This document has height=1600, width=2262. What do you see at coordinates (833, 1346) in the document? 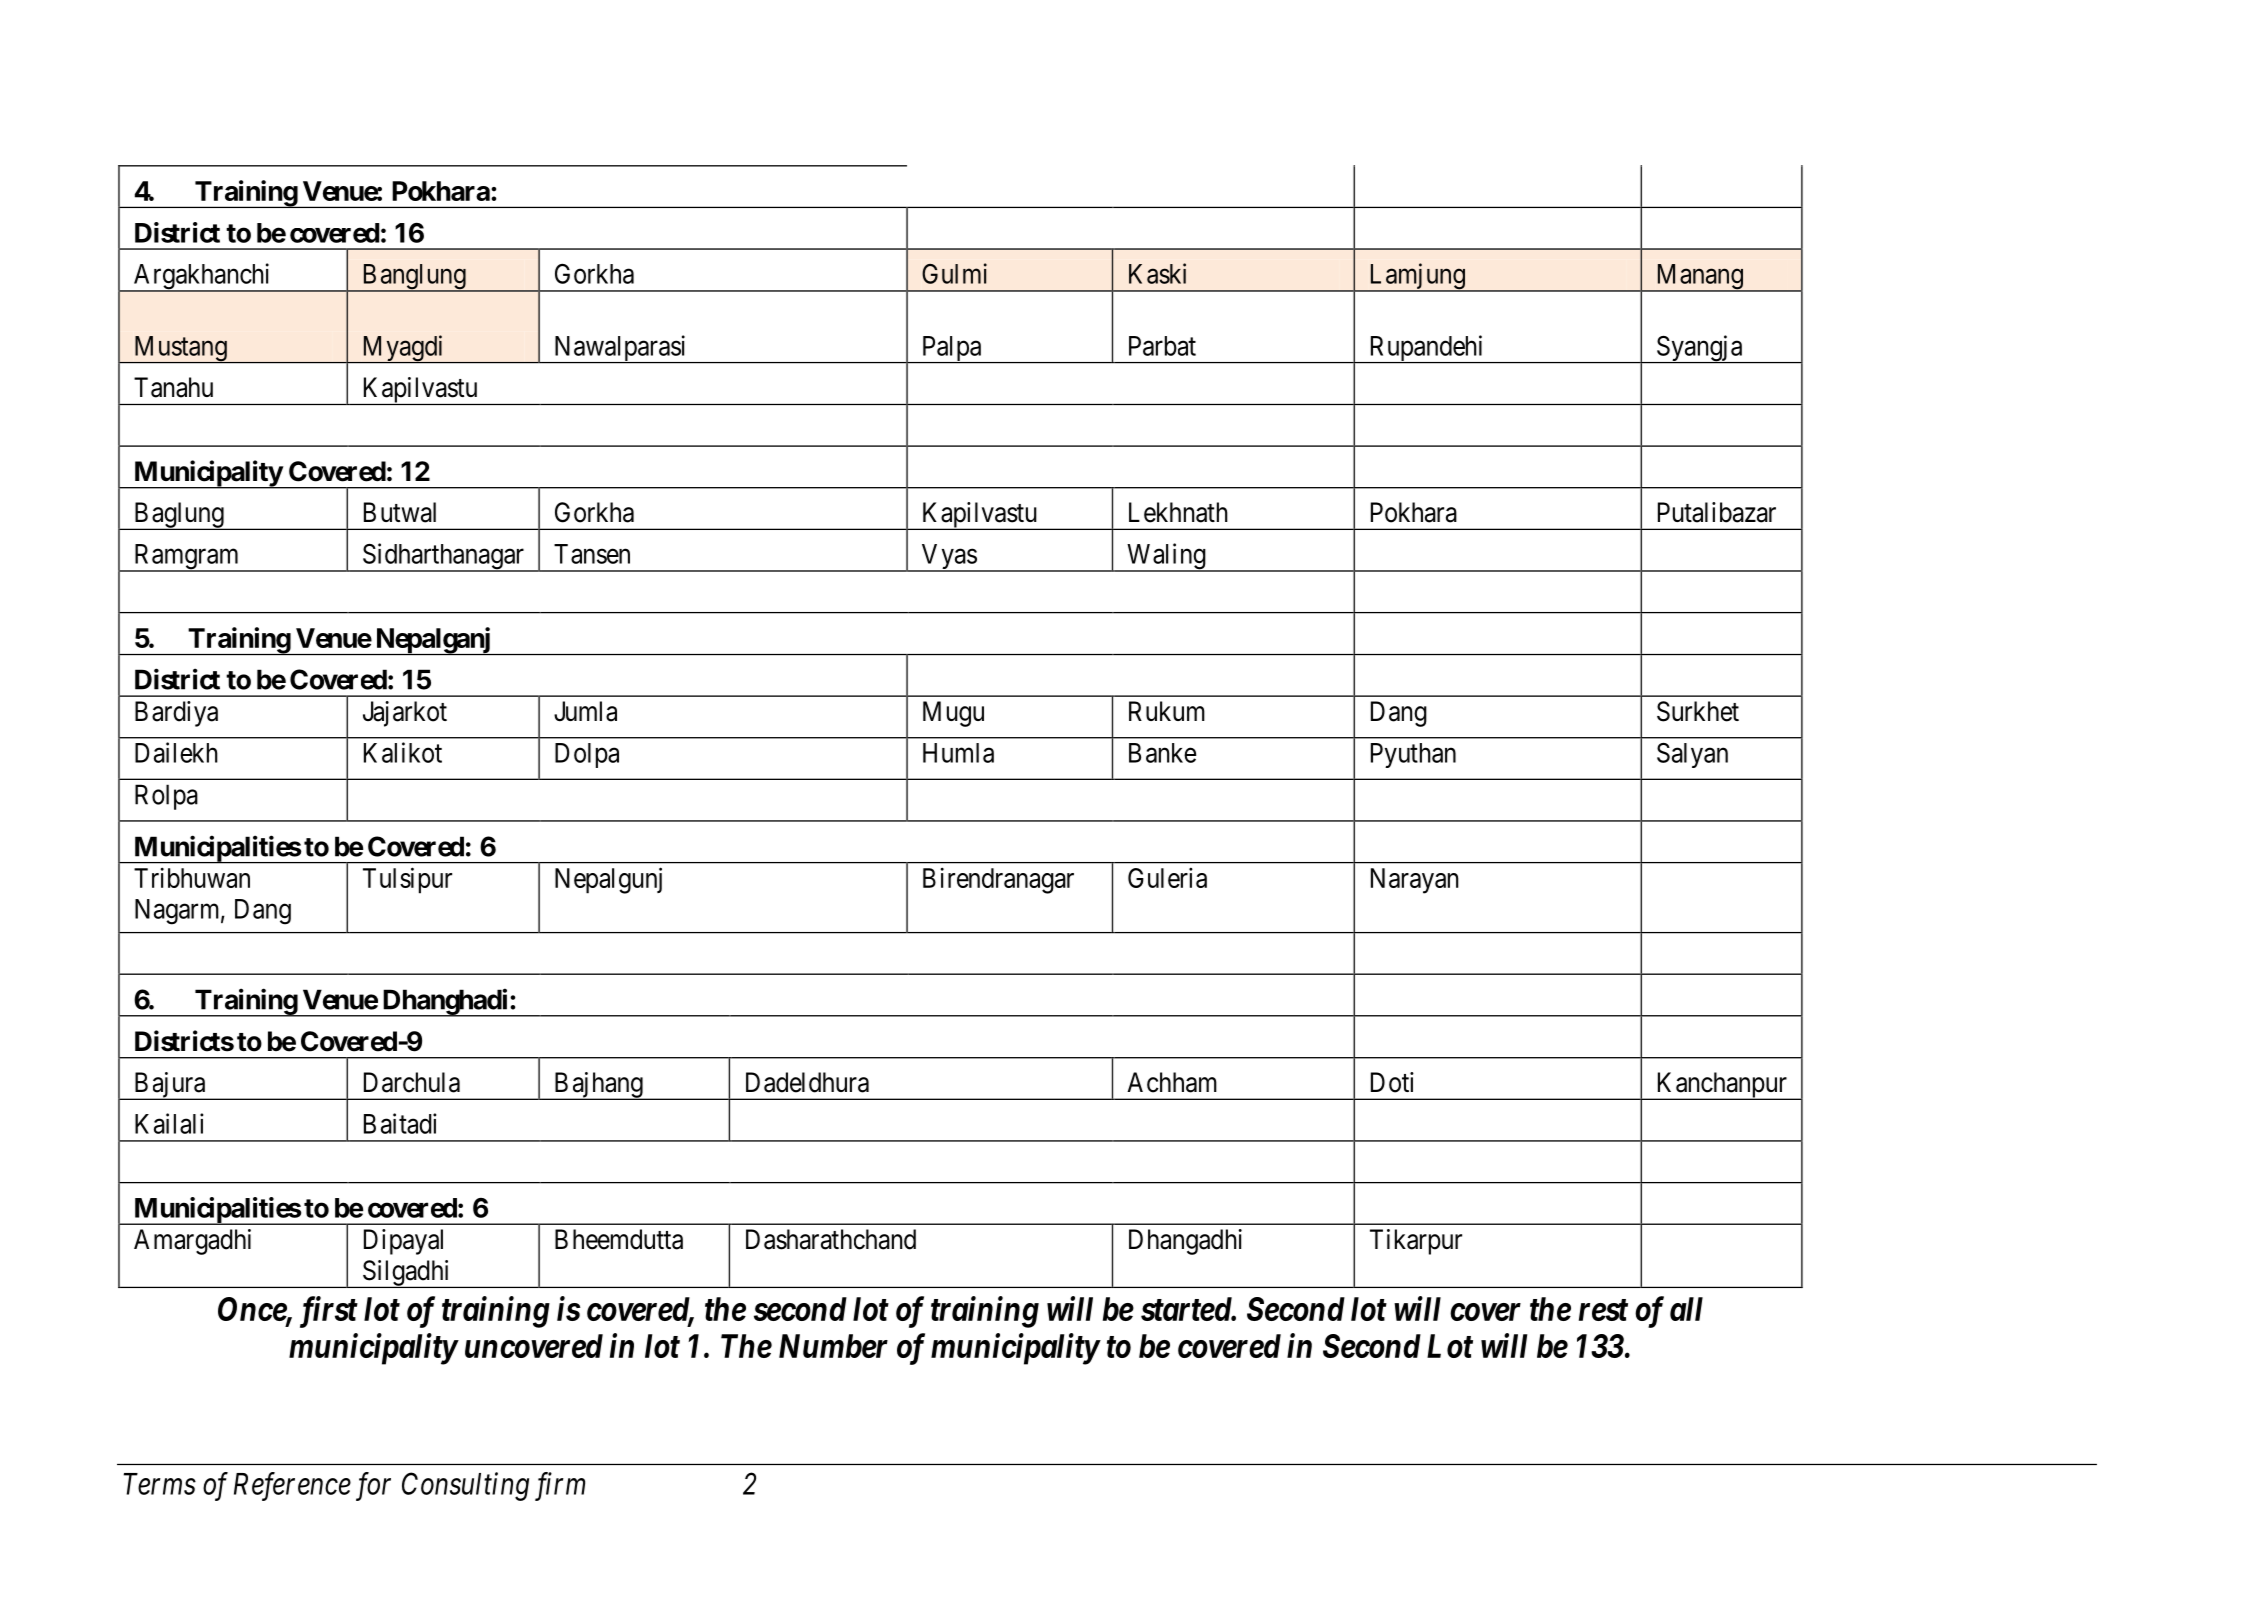
I see `Number` at bounding box center [833, 1346].
